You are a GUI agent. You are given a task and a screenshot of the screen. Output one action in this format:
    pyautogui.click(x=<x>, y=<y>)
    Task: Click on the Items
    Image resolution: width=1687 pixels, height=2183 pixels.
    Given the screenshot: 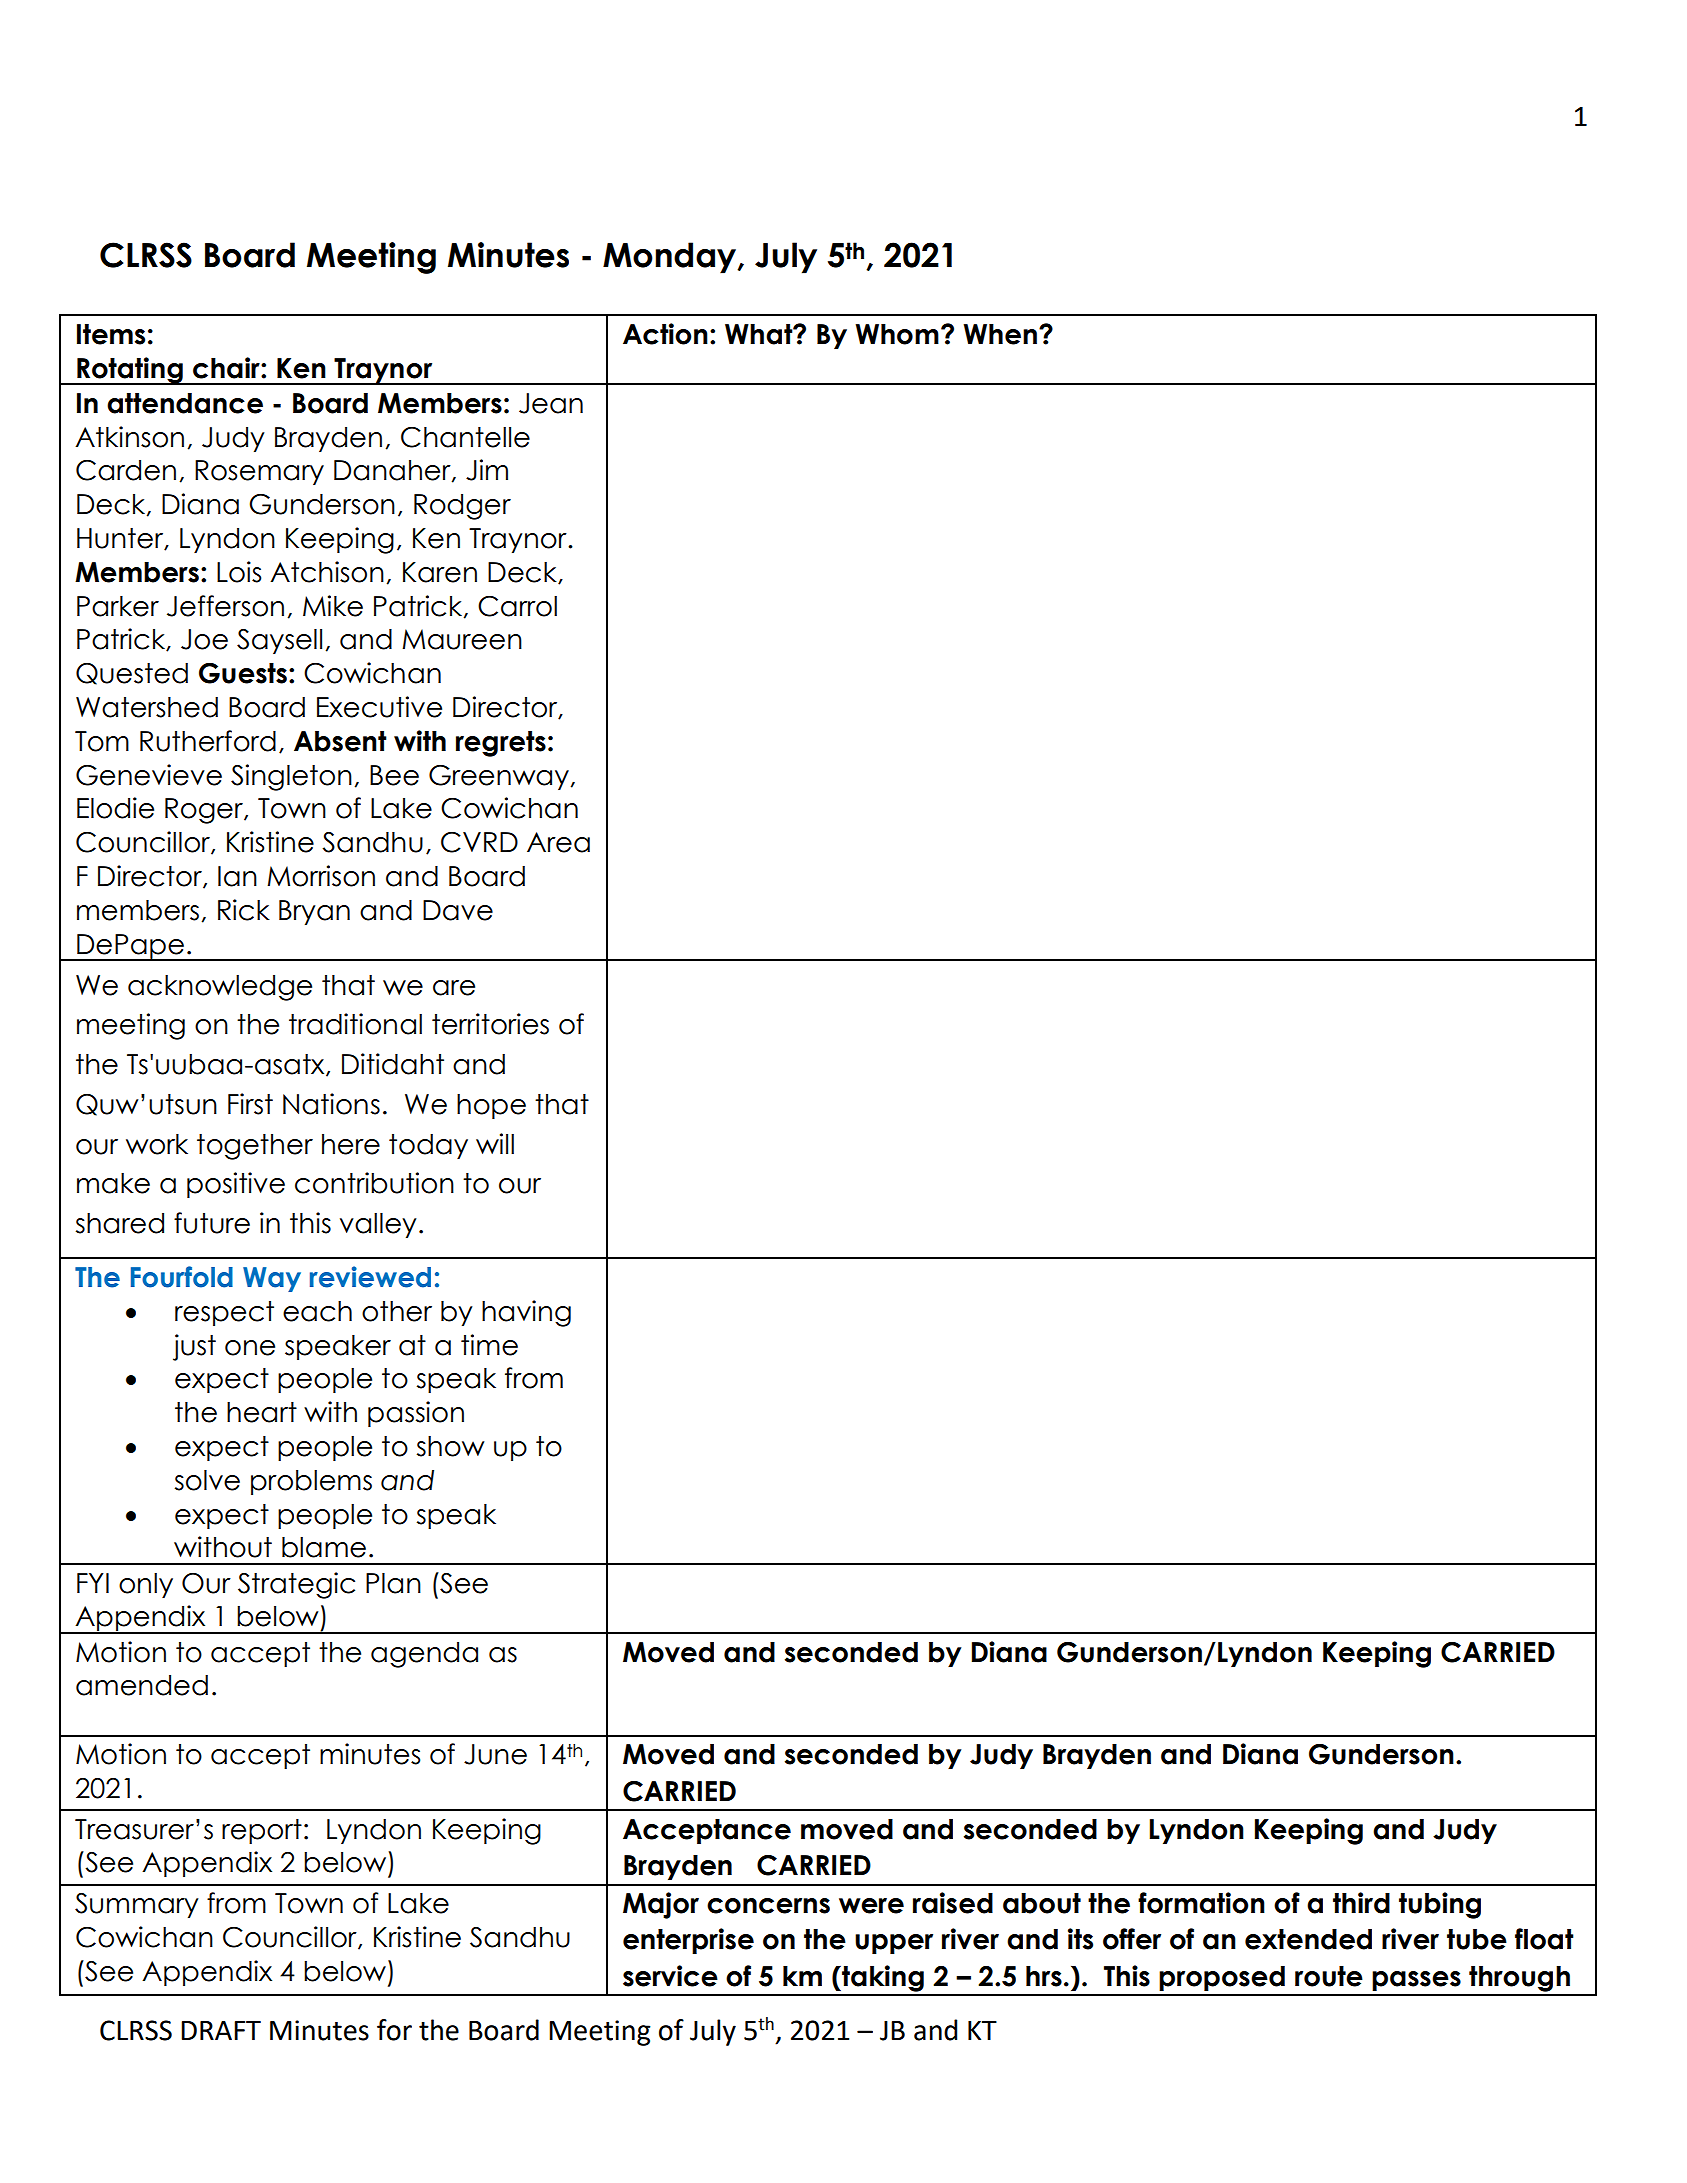 What is the action you would take?
    pyautogui.click(x=111, y=334)
